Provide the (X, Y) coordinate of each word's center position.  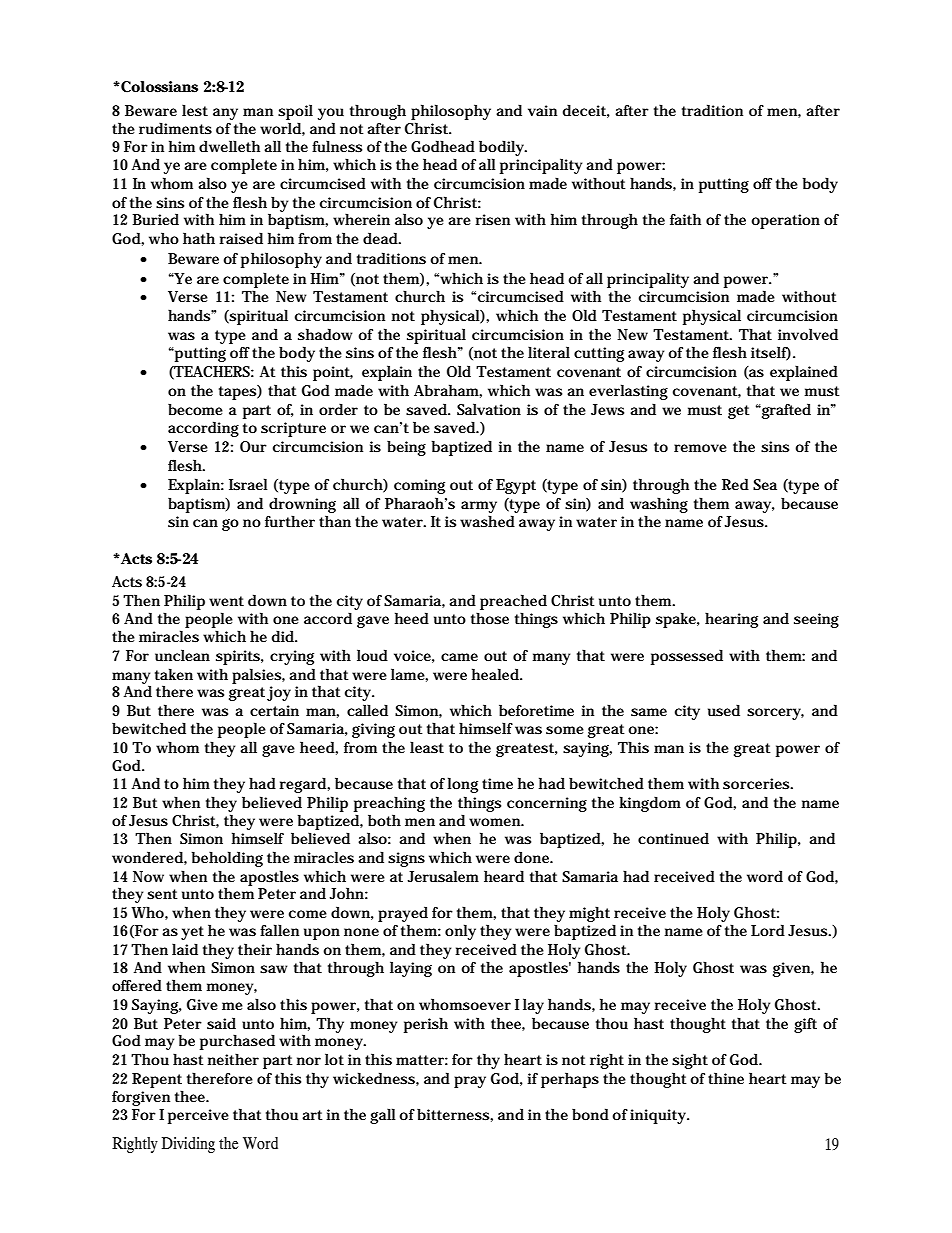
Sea (765, 484)
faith (685, 219)
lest (195, 110)
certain (274, 710)
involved (808, 334)
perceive (198, 1116)
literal (549, 352)
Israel (248, 484)
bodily (503, 148)
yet (192, 933)
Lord (768, 930)
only (460, 932)
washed (487, 521)
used (724, 710)
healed (497, 674)
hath (199, 238)
